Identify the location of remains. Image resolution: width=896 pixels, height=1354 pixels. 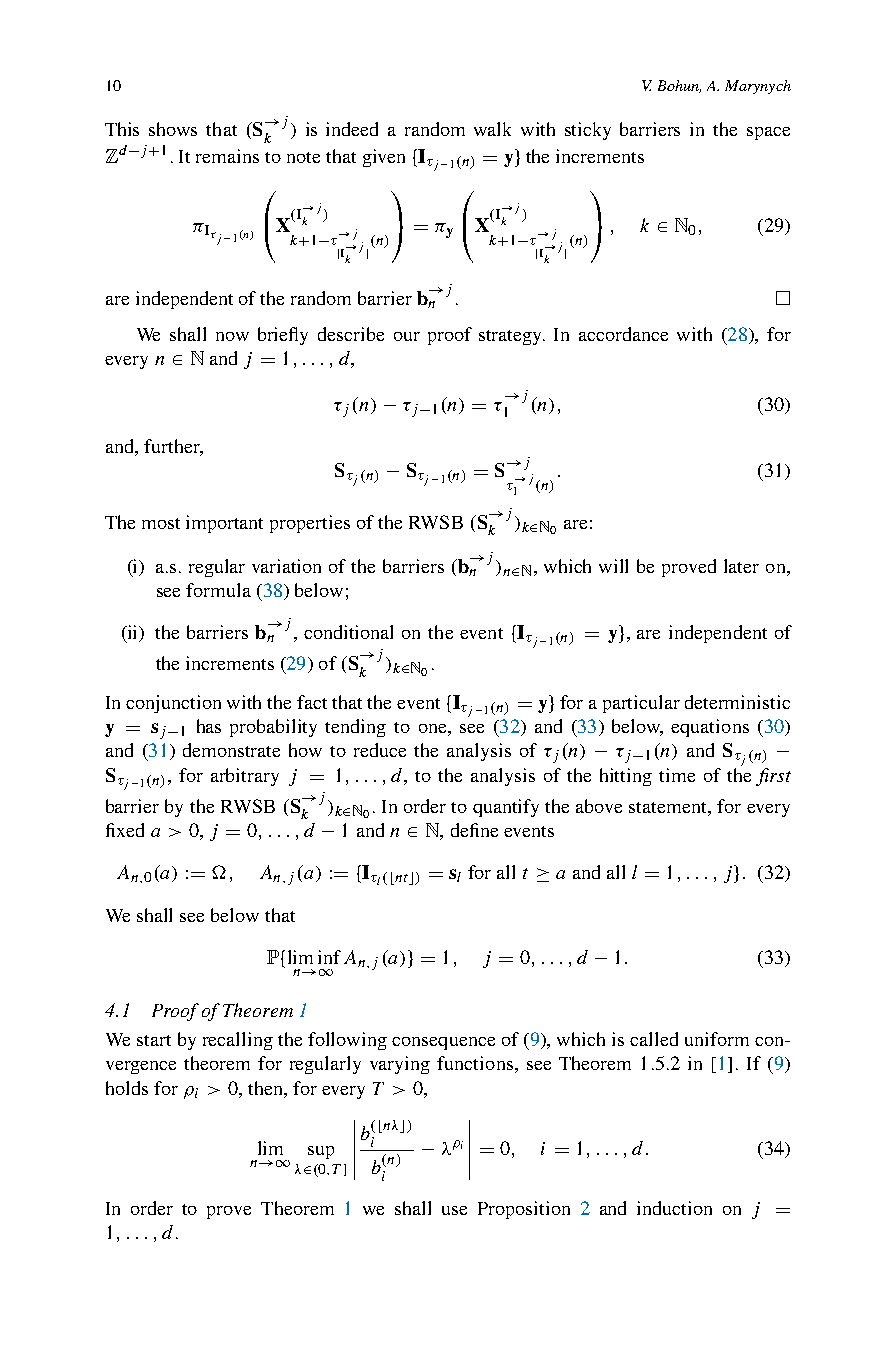
(227, 156).
